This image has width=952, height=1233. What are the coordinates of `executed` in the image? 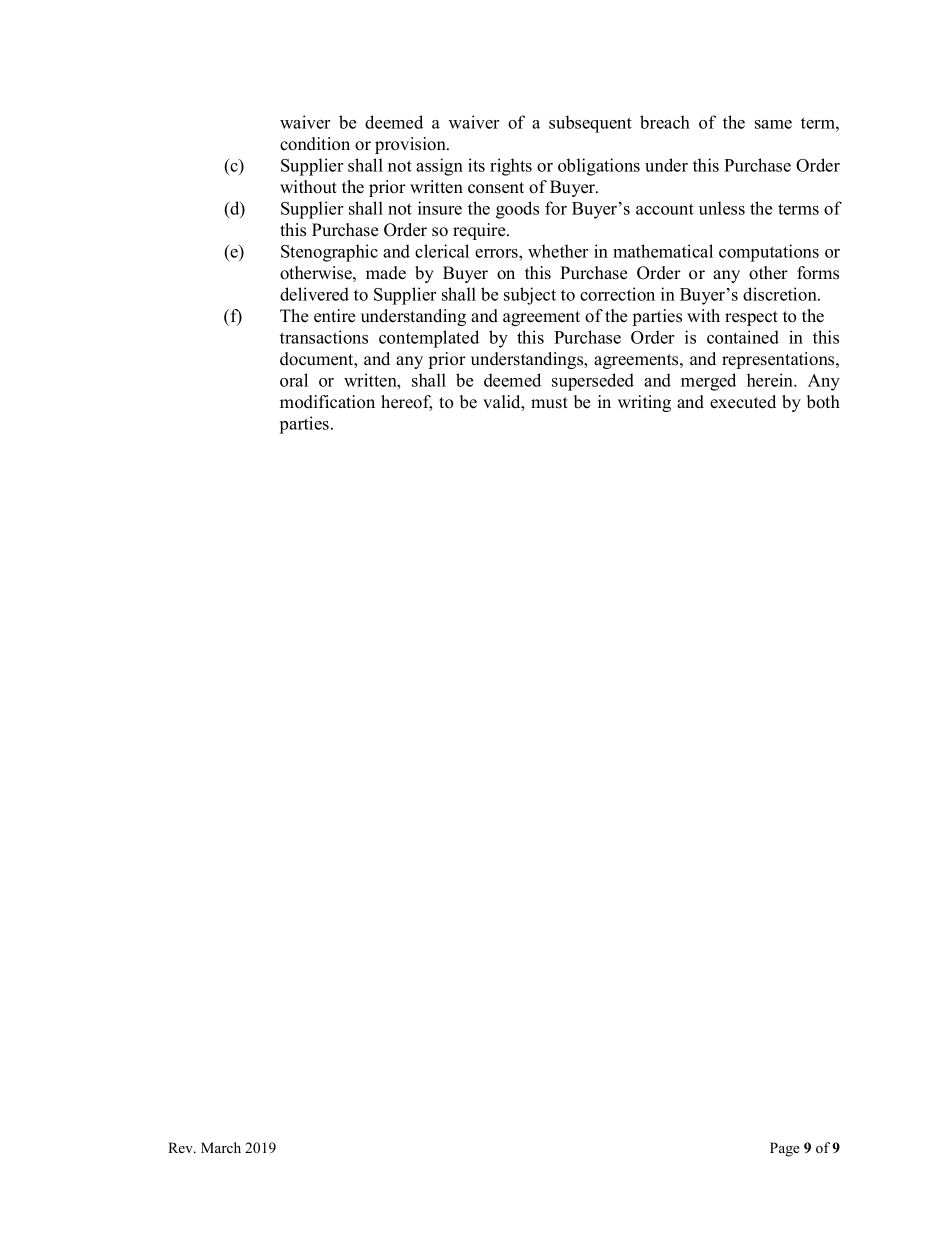 It's located at (743, 402).
